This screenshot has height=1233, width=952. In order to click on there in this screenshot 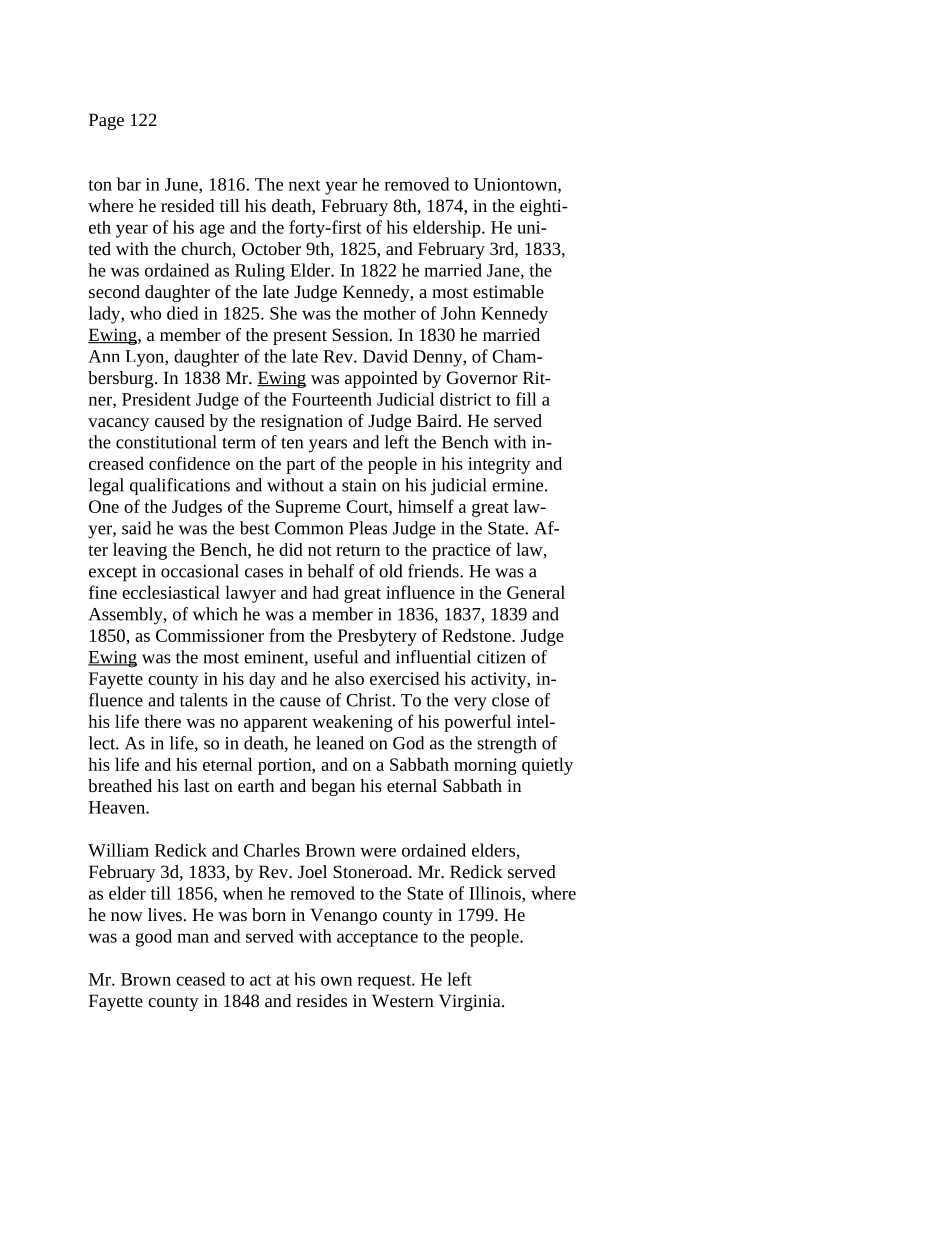, I will do `click(162, 721)`.
